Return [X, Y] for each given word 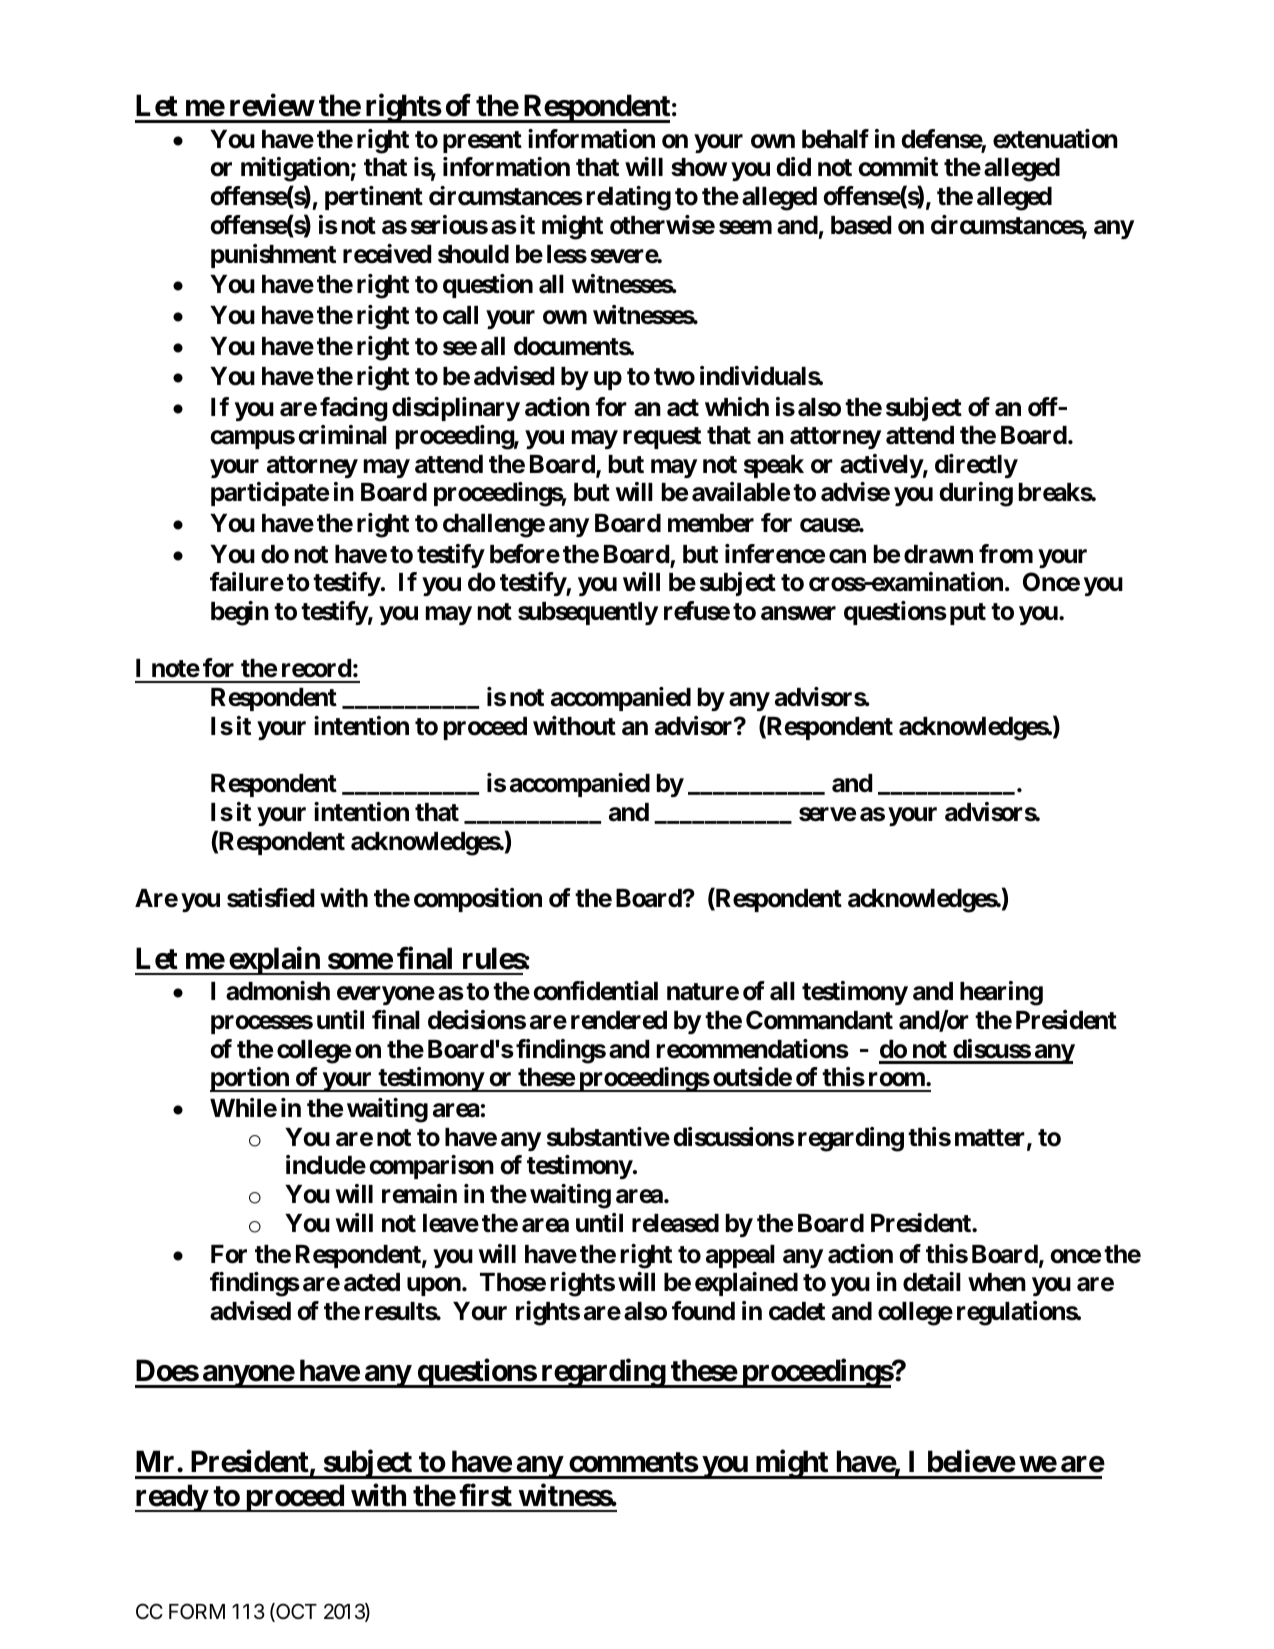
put [968, 614]
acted [372, 1282]
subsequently [588, 613]
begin [240, 613]
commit [898, 167]
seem [745, 227]
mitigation [296, 169]
